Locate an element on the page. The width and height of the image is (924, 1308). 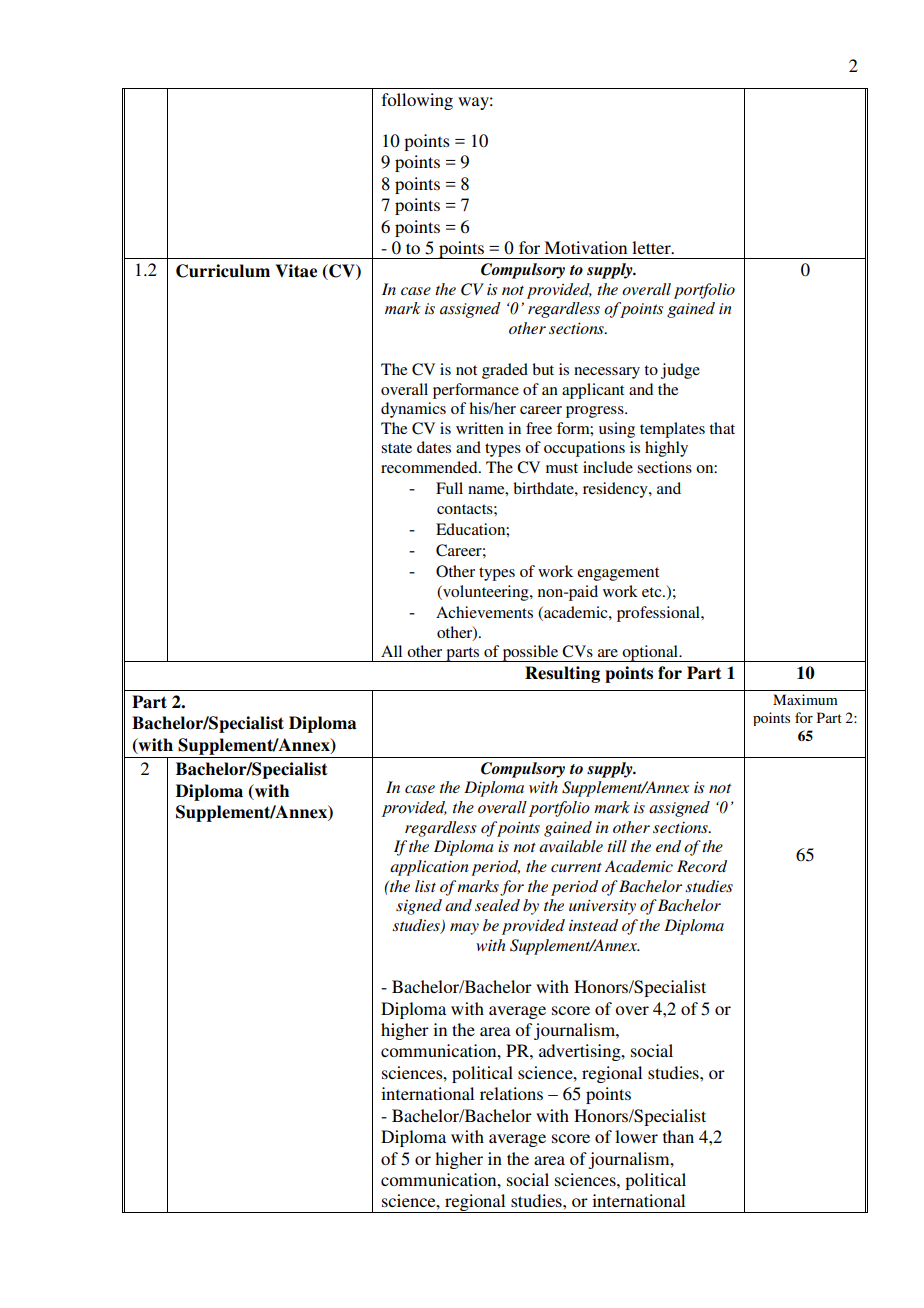
sealed is located at coordinates (497, 905).
